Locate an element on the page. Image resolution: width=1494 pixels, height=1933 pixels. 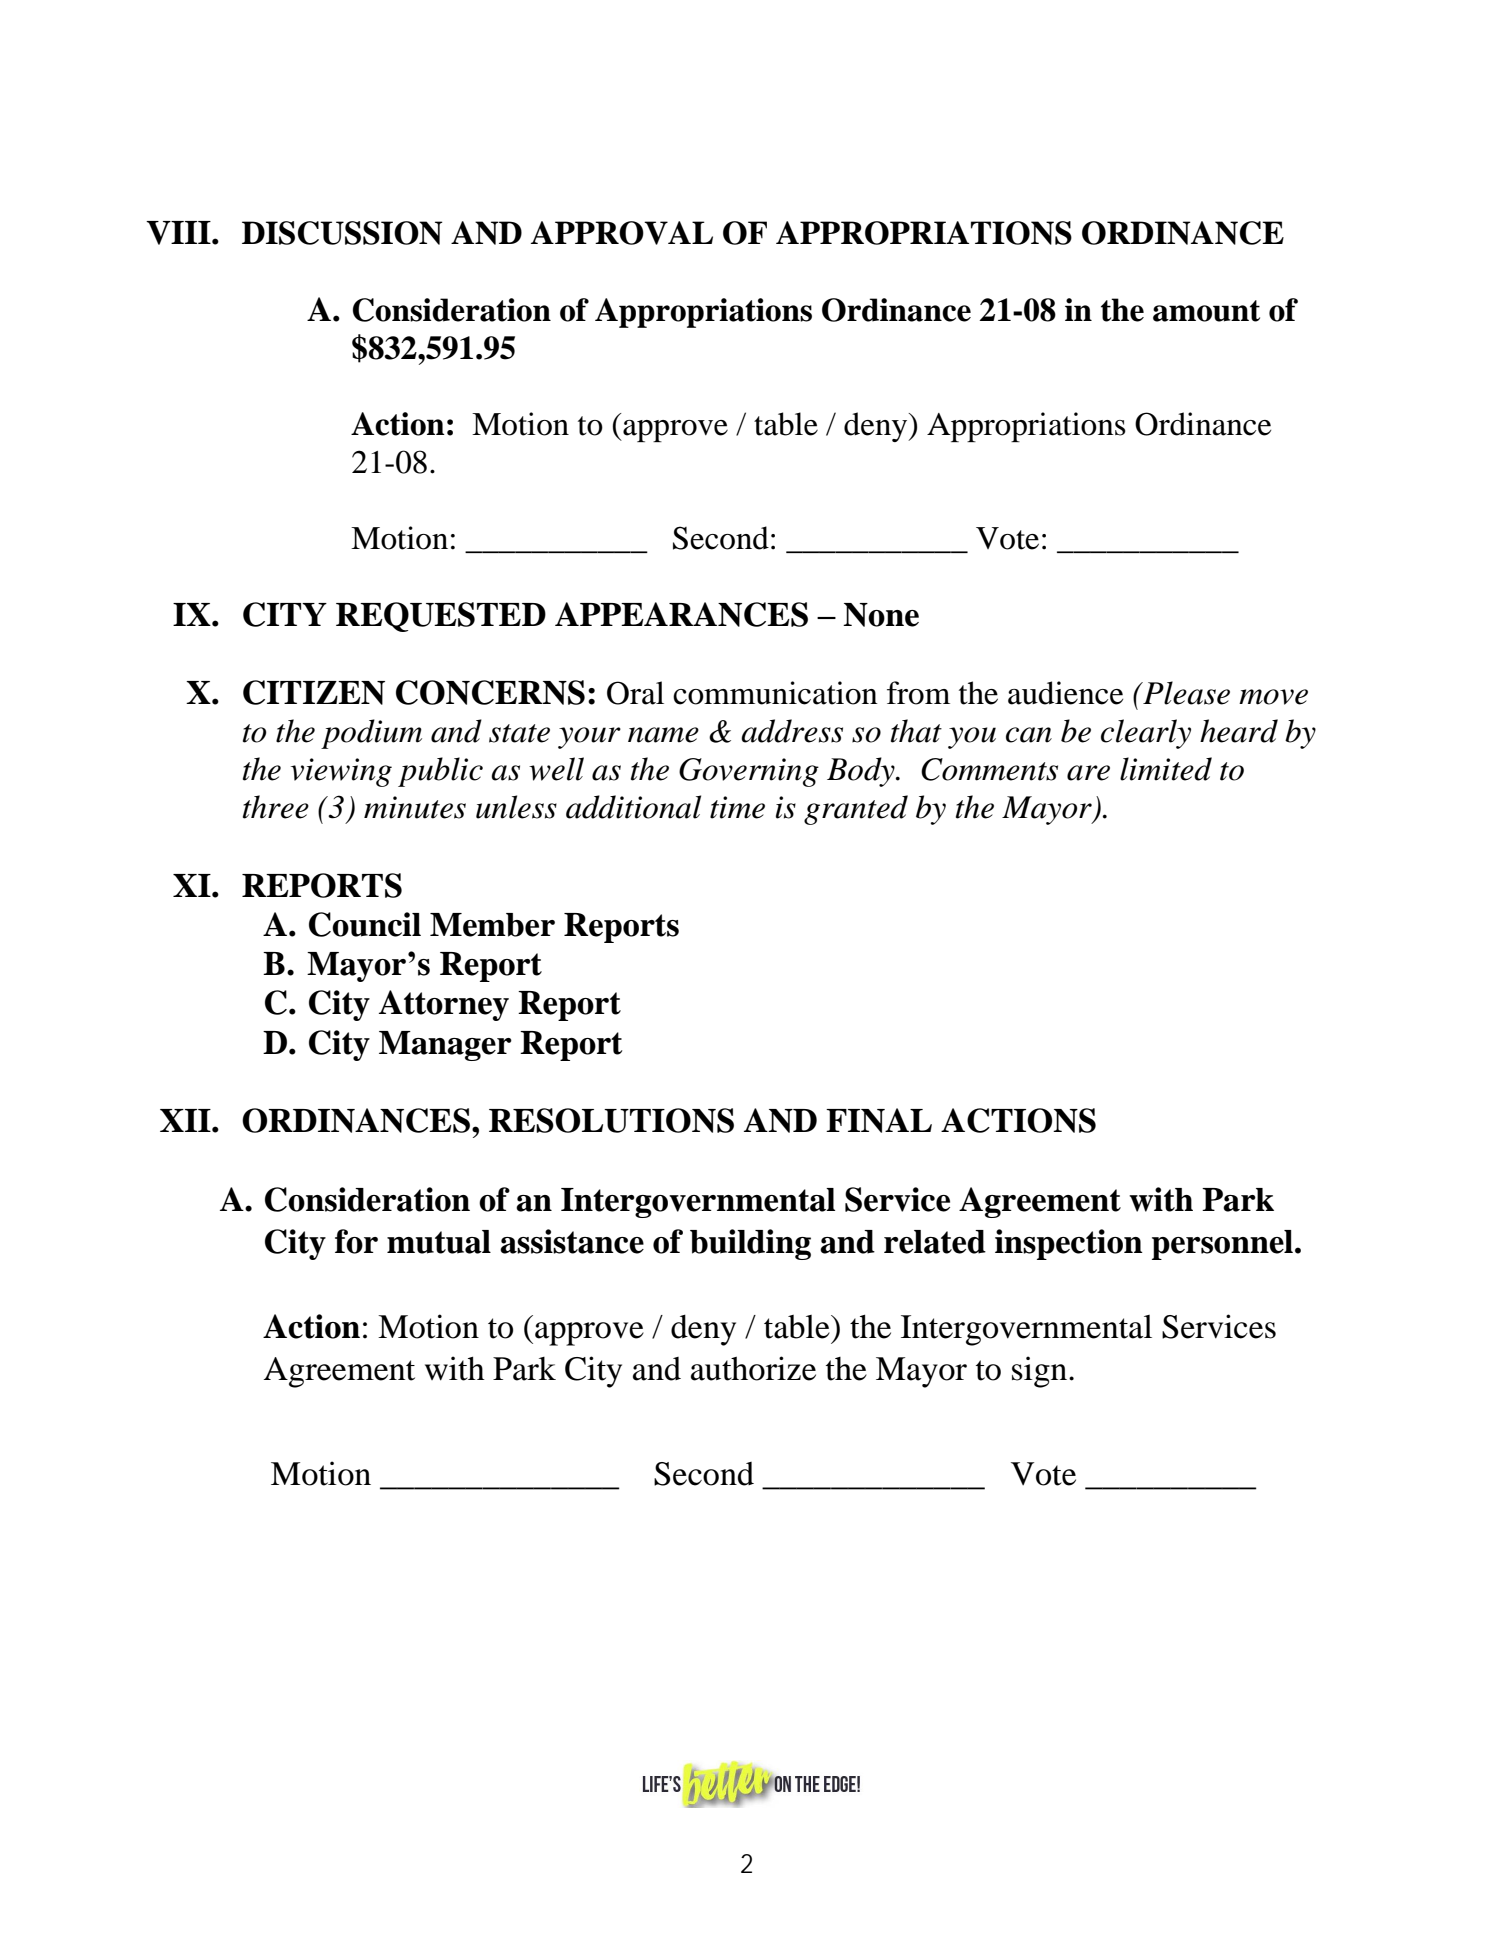
amount is located at coordinates (1206, 311).
